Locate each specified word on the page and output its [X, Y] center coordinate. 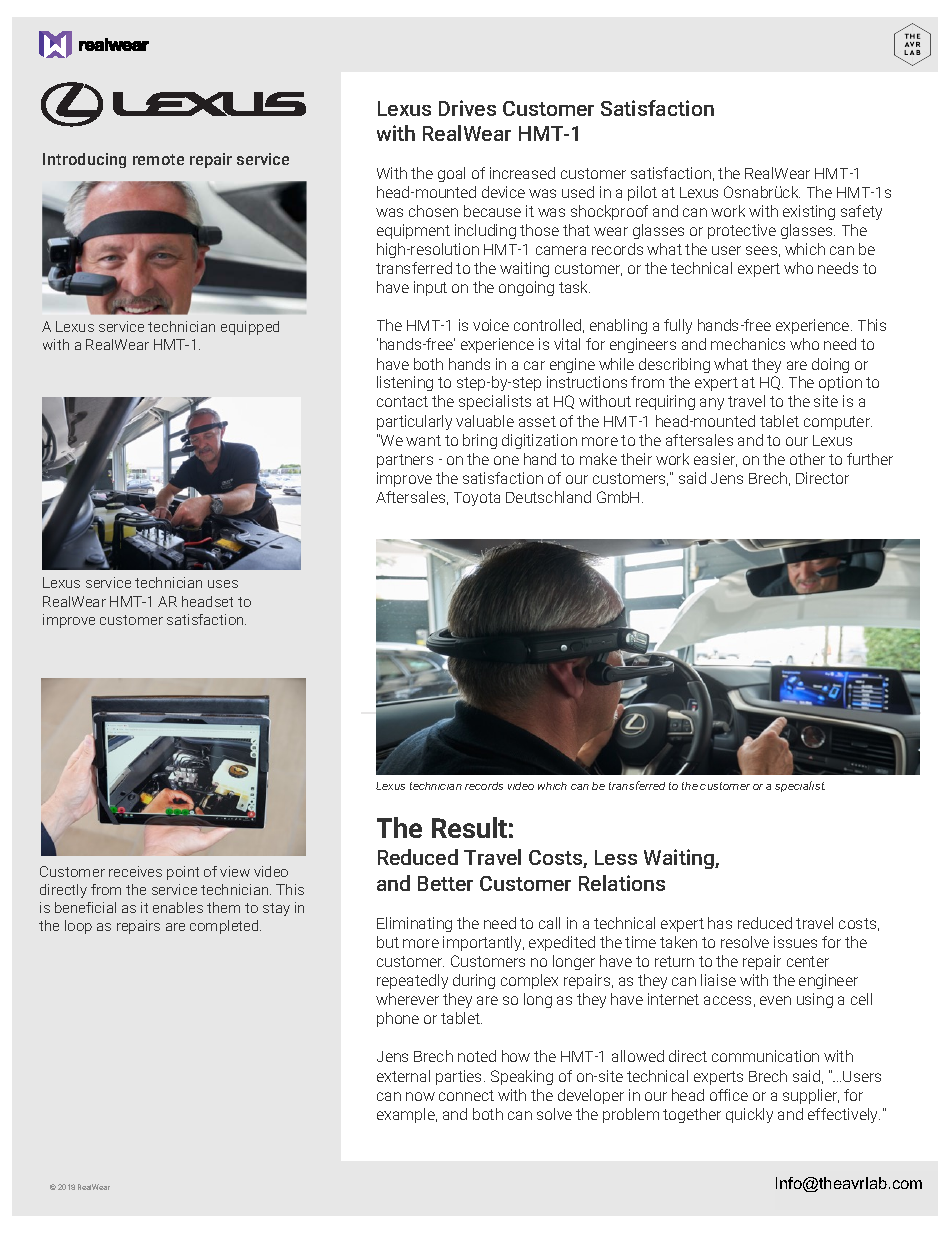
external [403, 1076]
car [534, 365]
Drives [467, 108]
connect [466, 1095]
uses [223, 584]
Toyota [477, 499]
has [720, 923]
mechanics [748, 344]
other [807, 459]
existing [809, 212]
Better [445, 883]
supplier [811, 1096]
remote [158, 159]
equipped [250, 328]
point [183, 873]
